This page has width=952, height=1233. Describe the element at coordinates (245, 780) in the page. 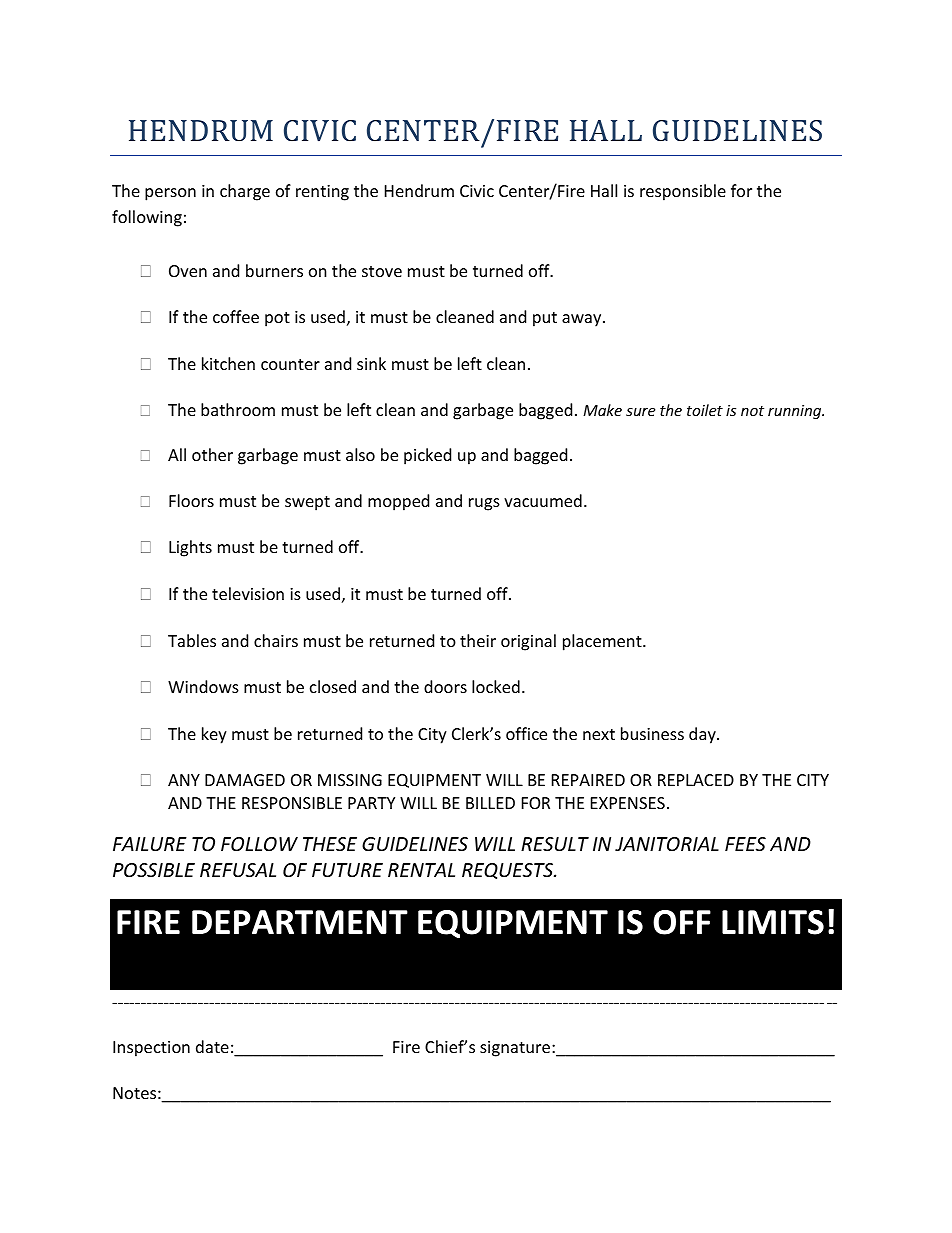

I see `DAMAGED` at that location.
